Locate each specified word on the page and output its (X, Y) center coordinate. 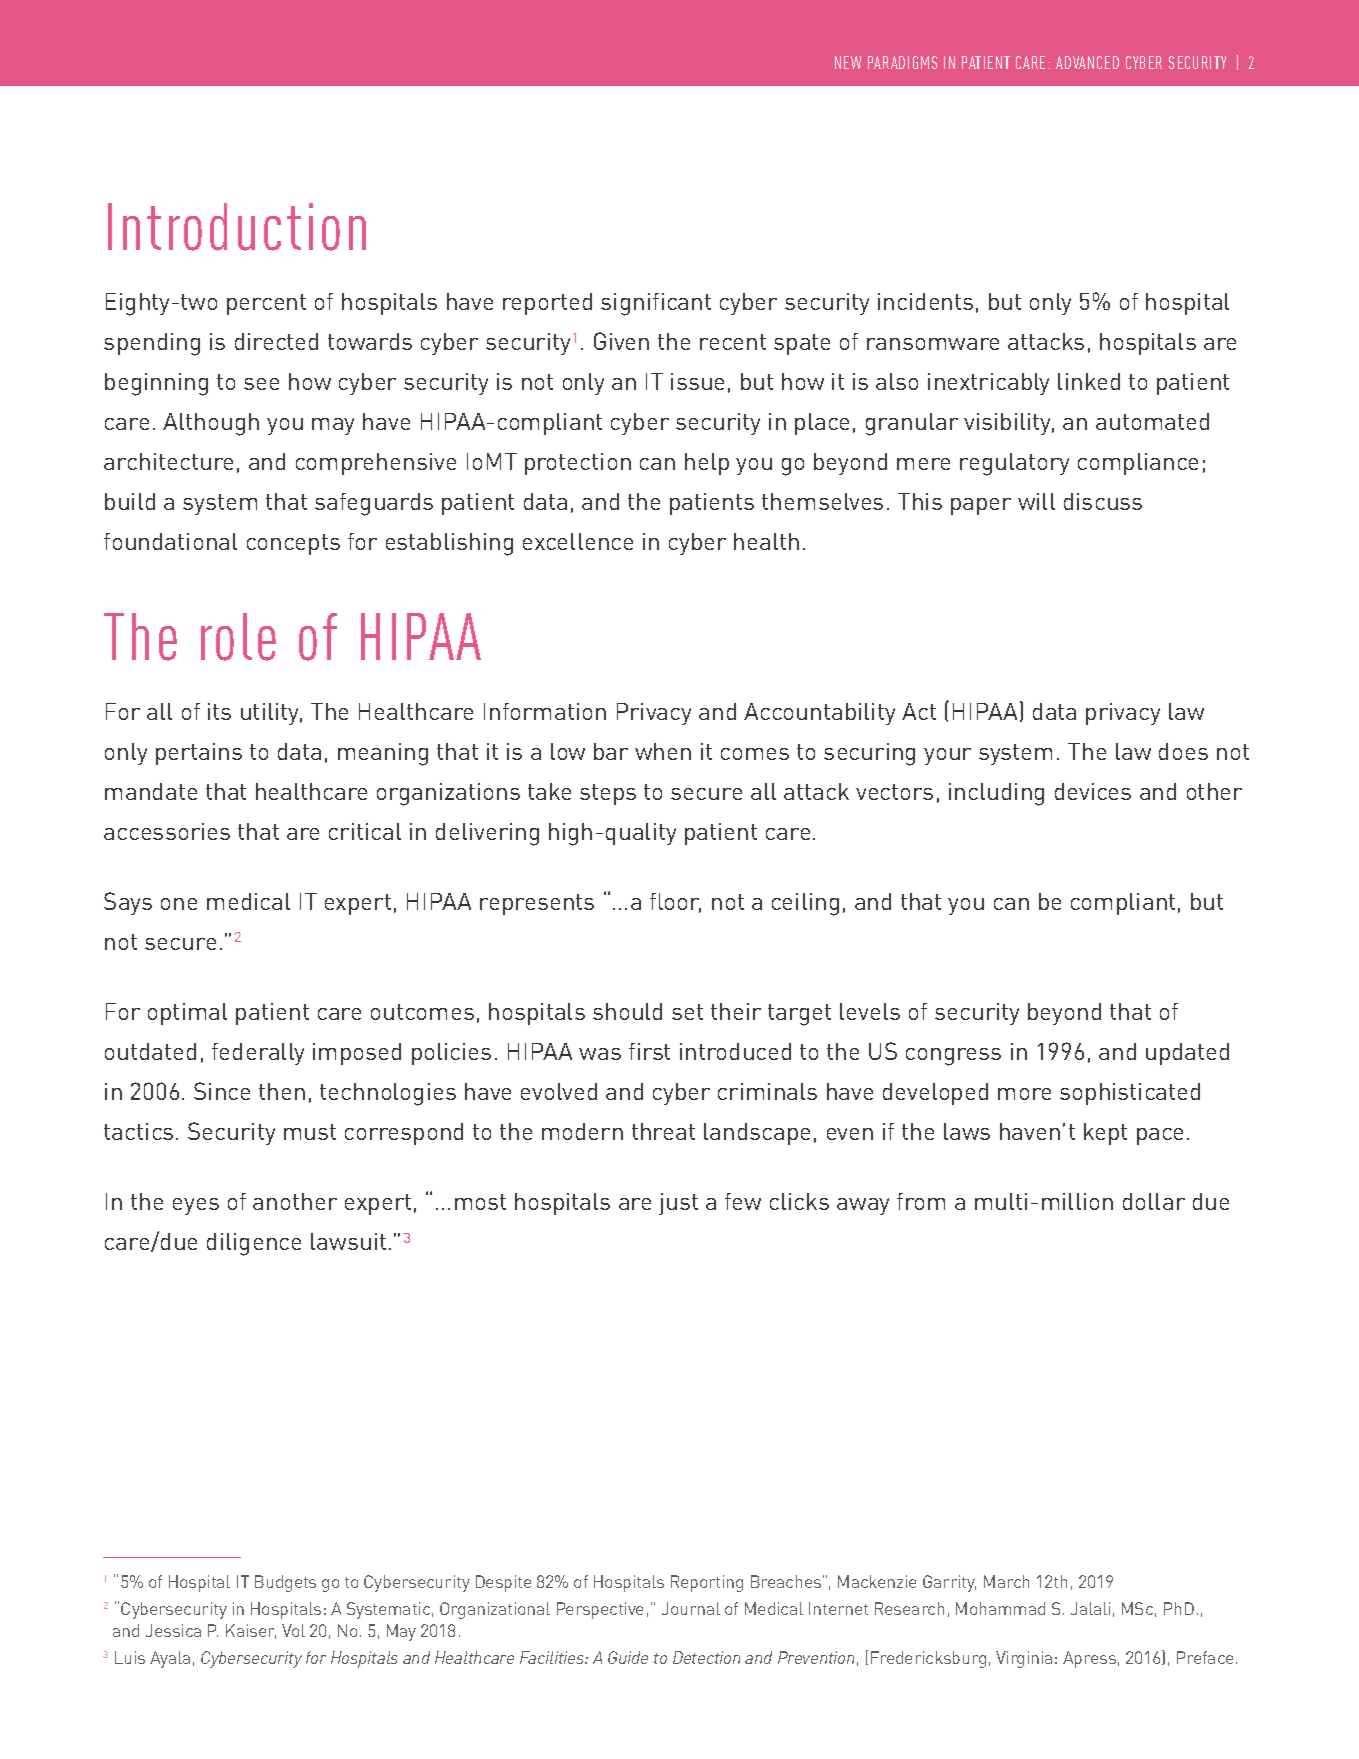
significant (656, 304)
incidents (925, 301)
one (179, 904)
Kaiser (251, 1631)
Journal (691, 1608)
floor (675, 903)
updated (1187, 1054)
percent (266, 304)
